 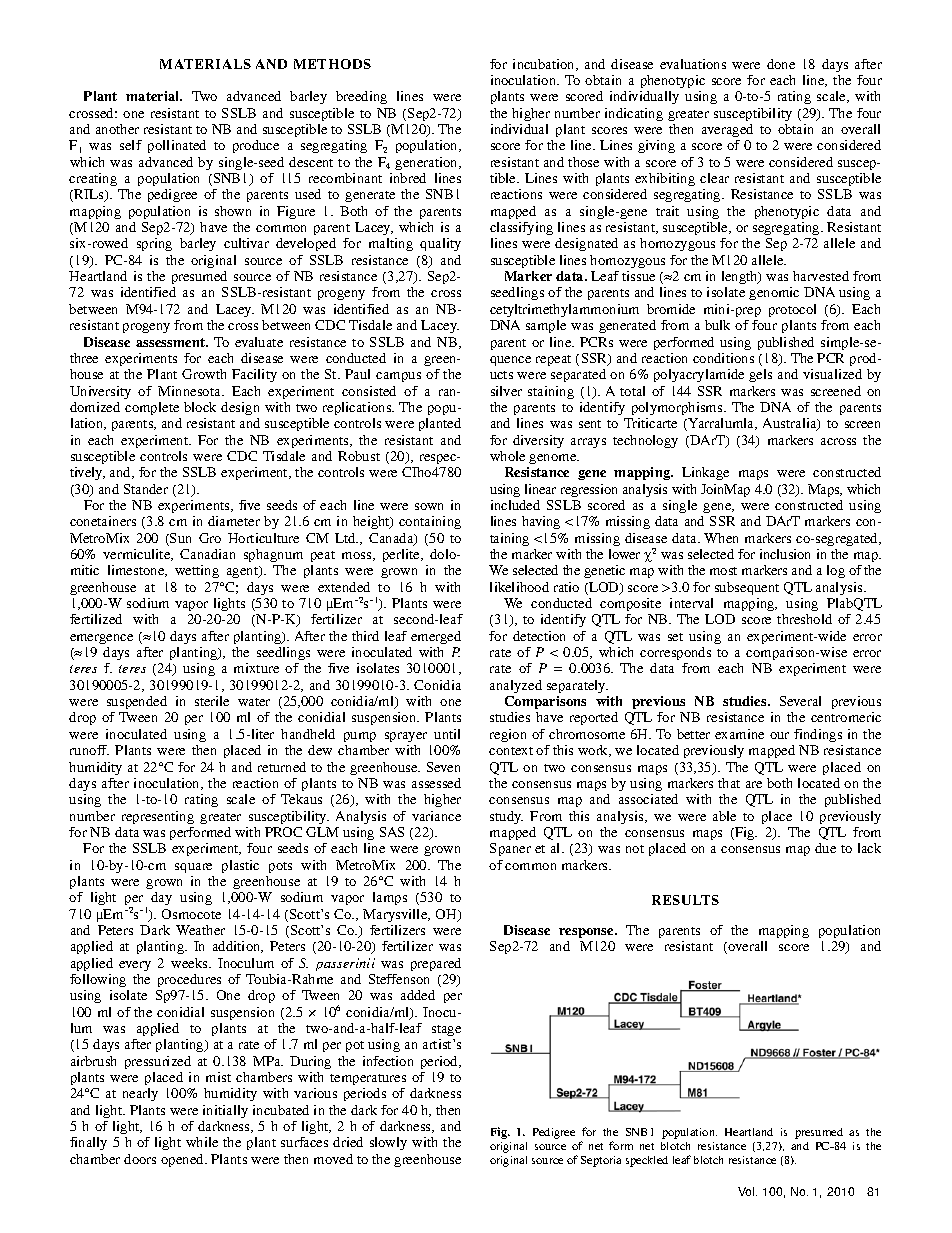 What do you see at coordinates (436, 637) in the screenshot?
I see `emerged` at bounding box center [436, 637].
